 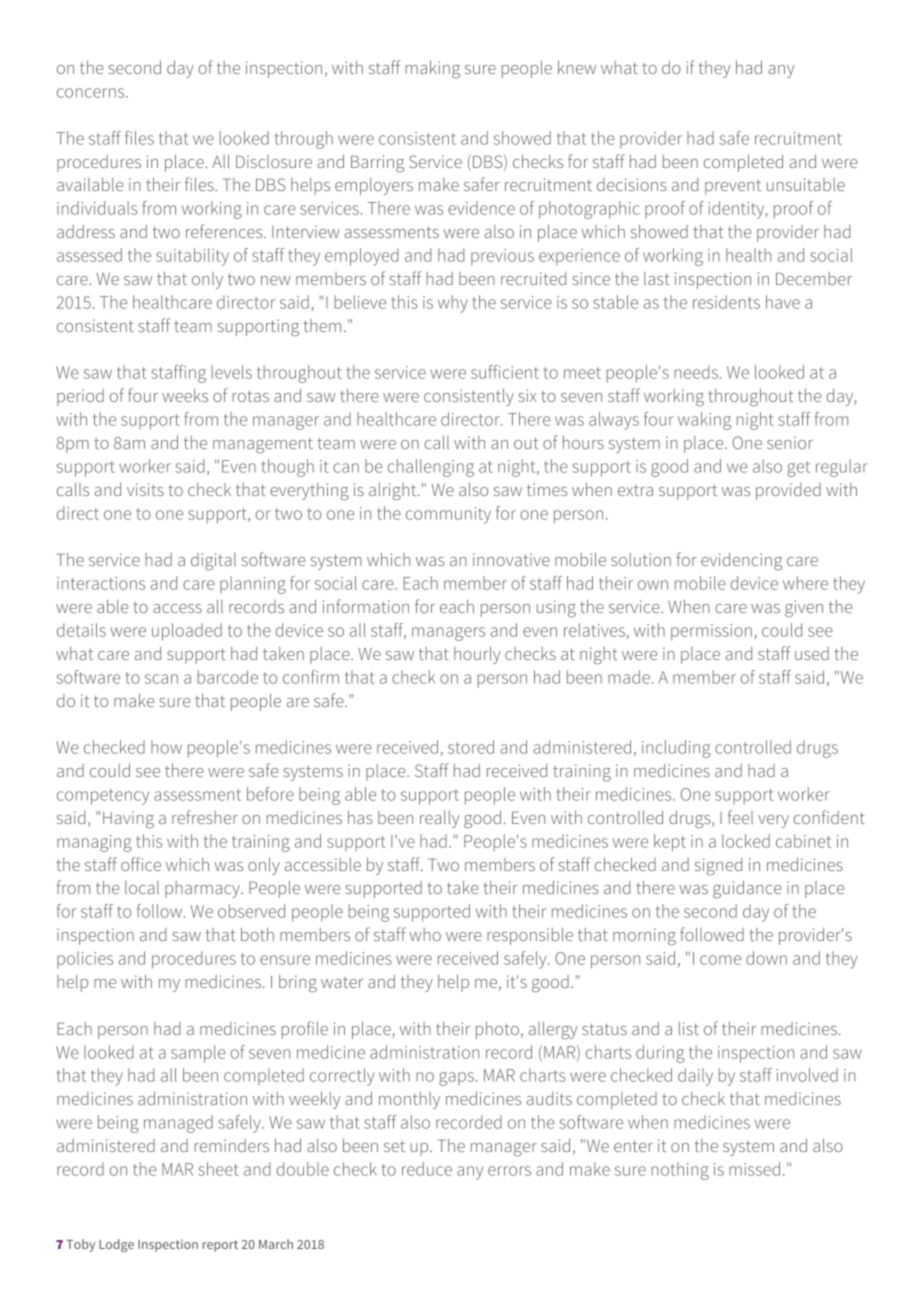 I want to click on scan, so click(x=161, y=679).
